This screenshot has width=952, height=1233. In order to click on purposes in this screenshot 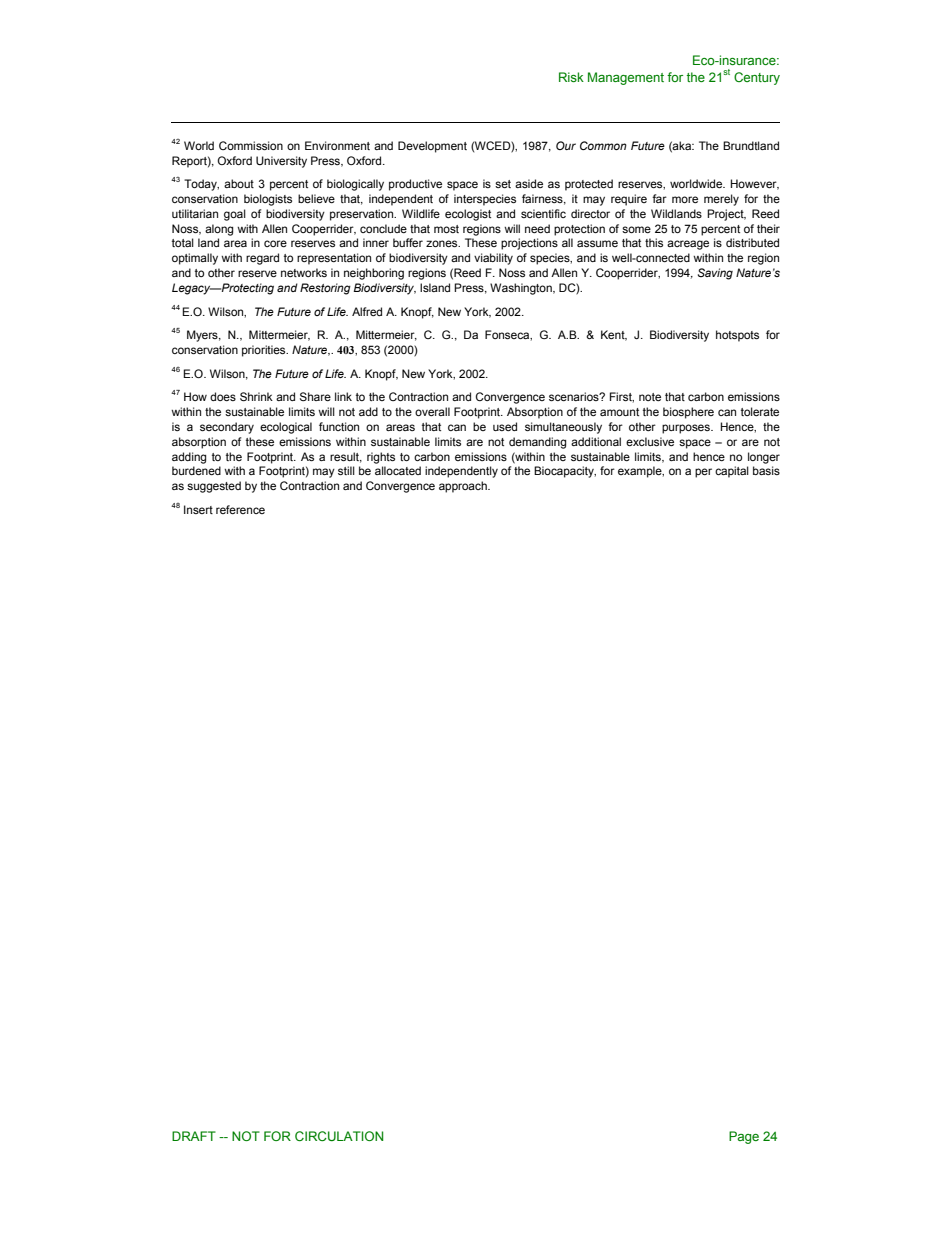, I will do `click(687, 429)`.
